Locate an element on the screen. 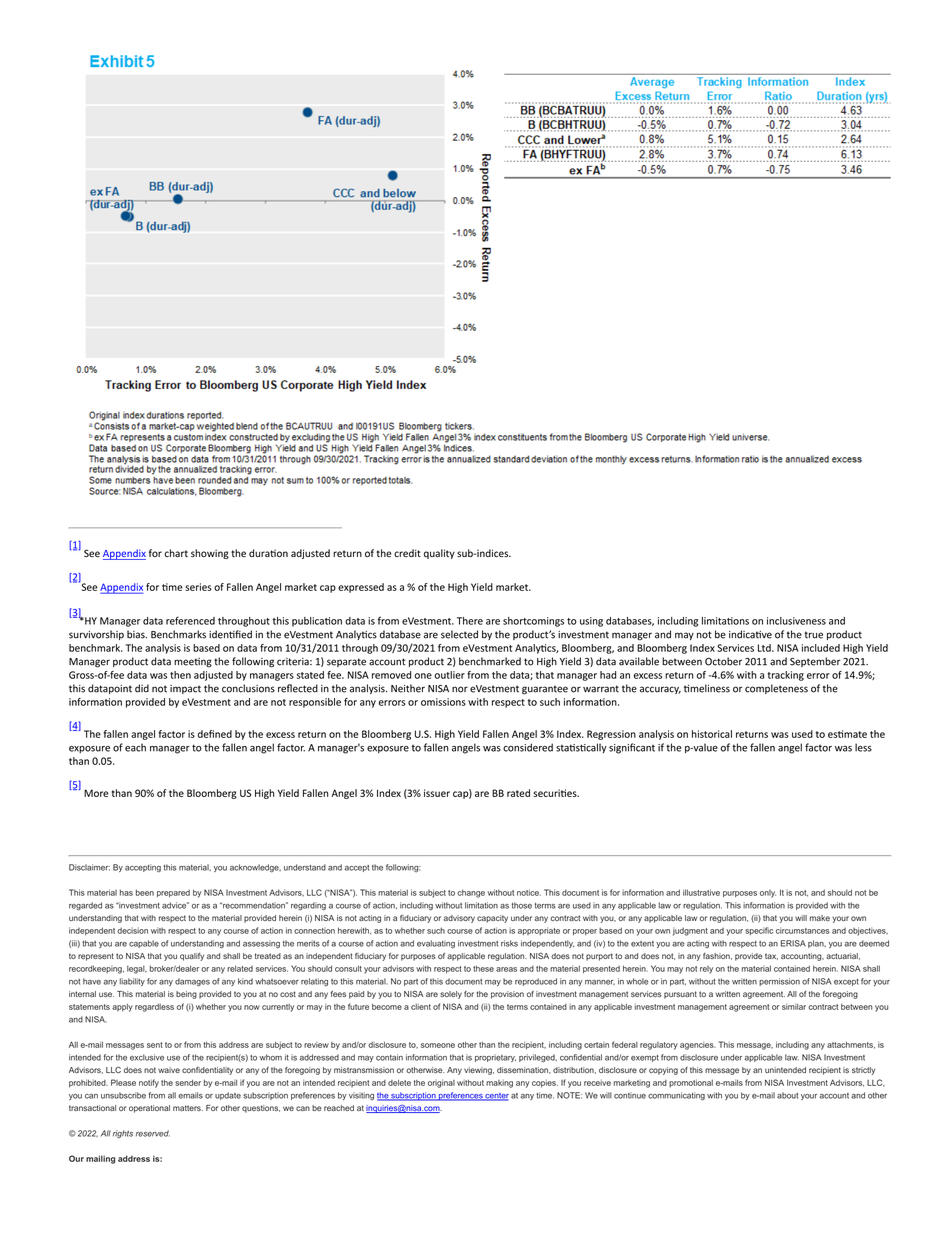 This screenshot has height=1233, width=952. only is located at coordinates (768, 894).
